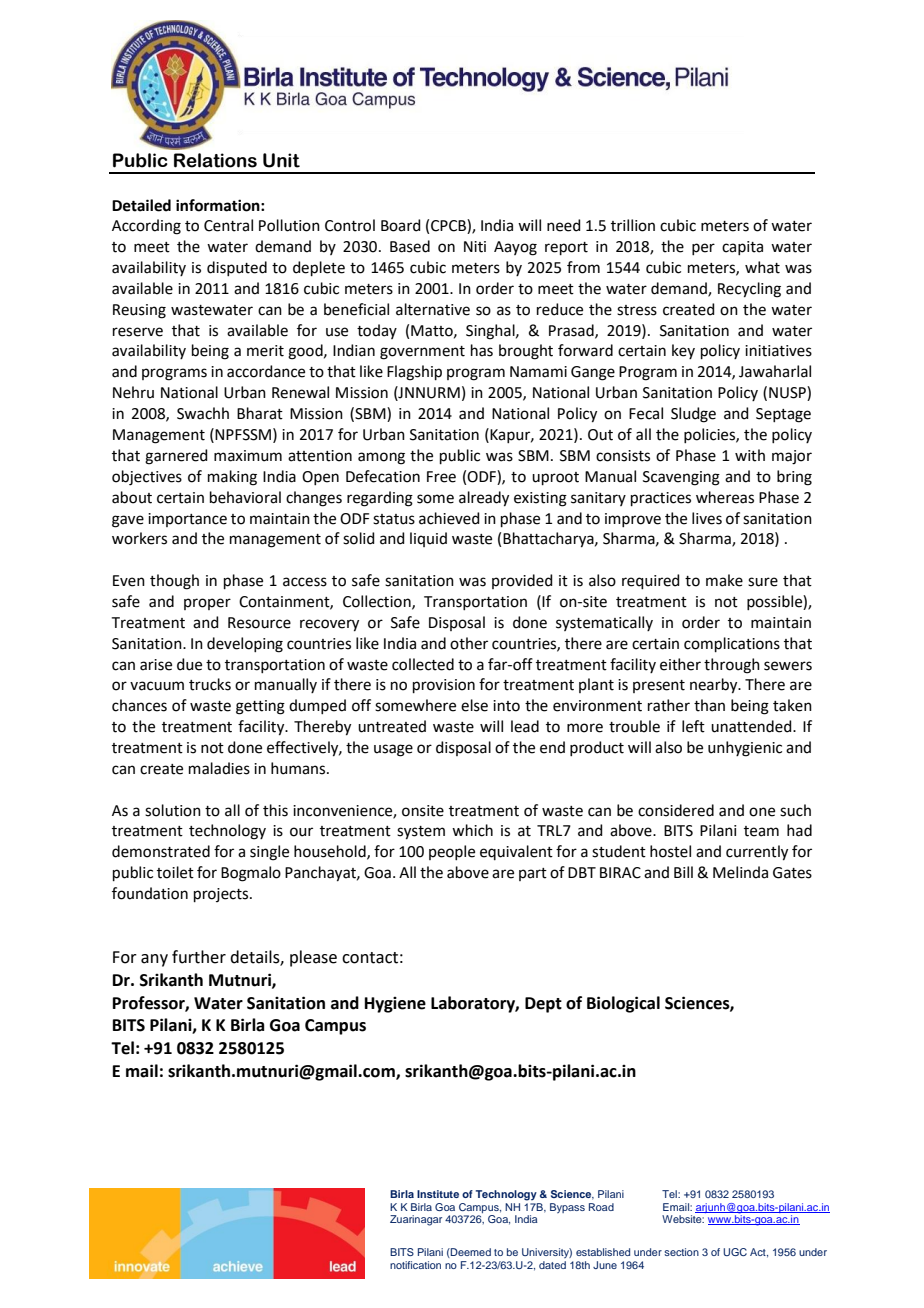 The image size is (924, 1308). I want to click on notification, so click(415, 1265).
